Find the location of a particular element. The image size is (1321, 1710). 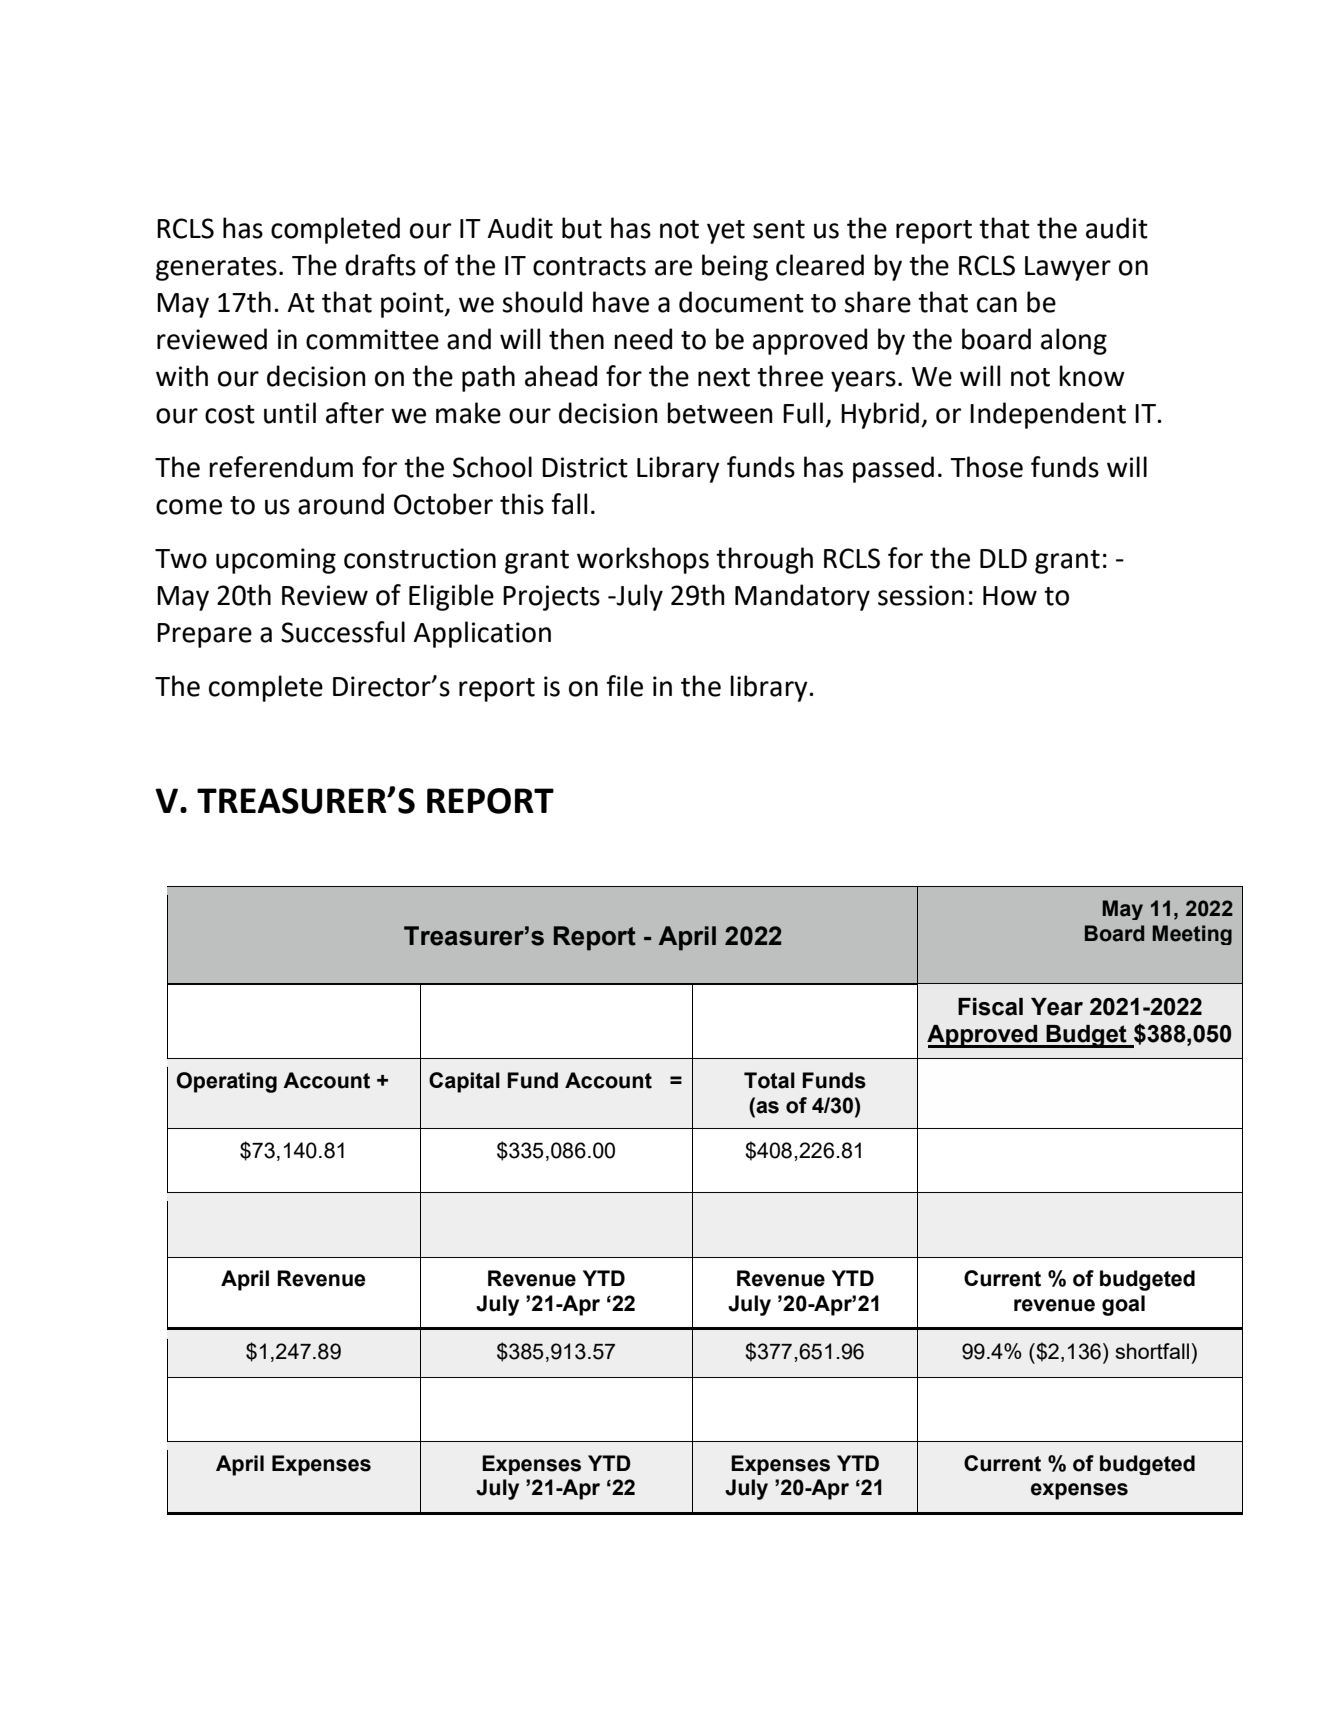

Lawyer is located at coordinates (1068, 268).
